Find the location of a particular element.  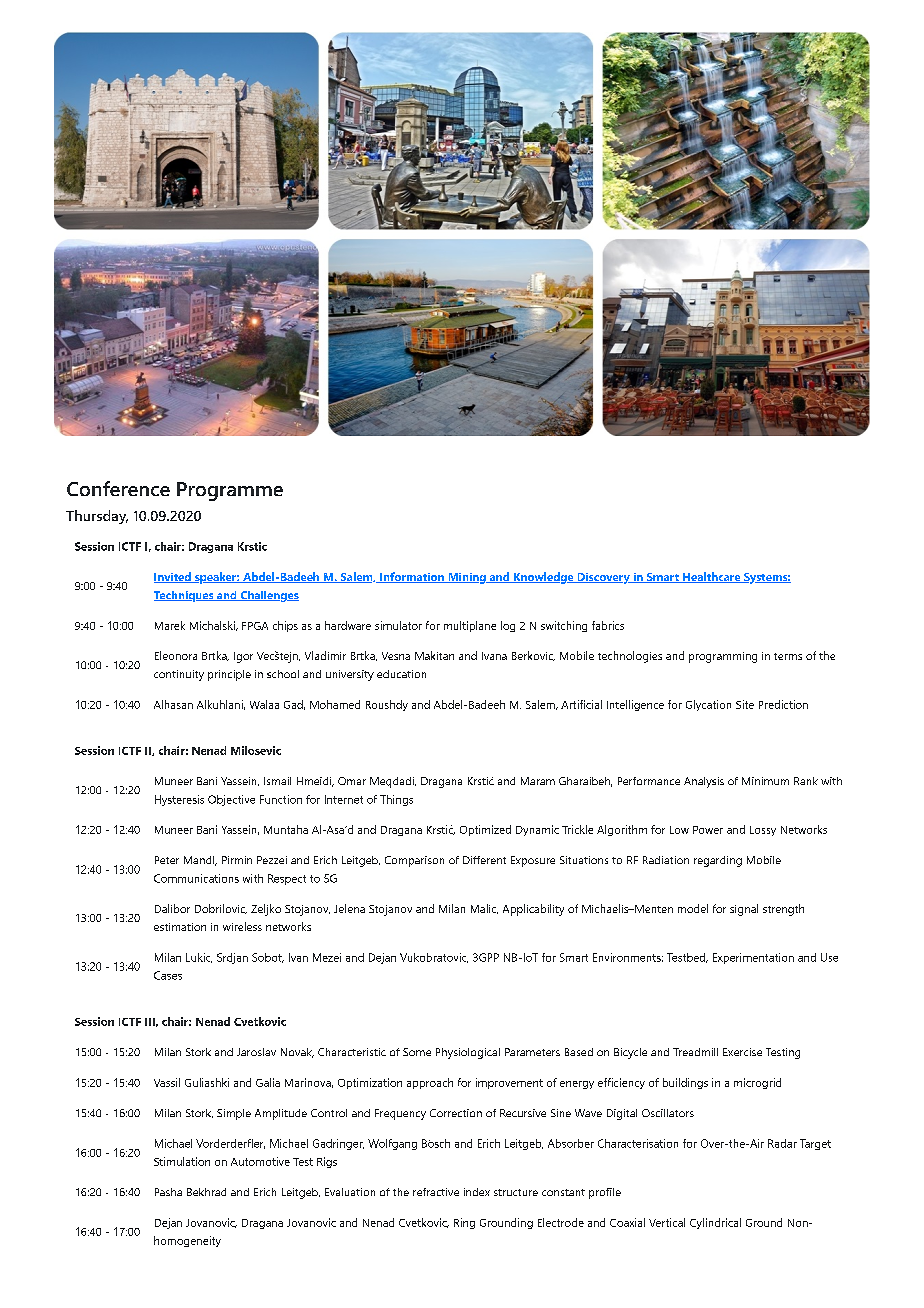

Mining is located at coordinates (467, 578).
